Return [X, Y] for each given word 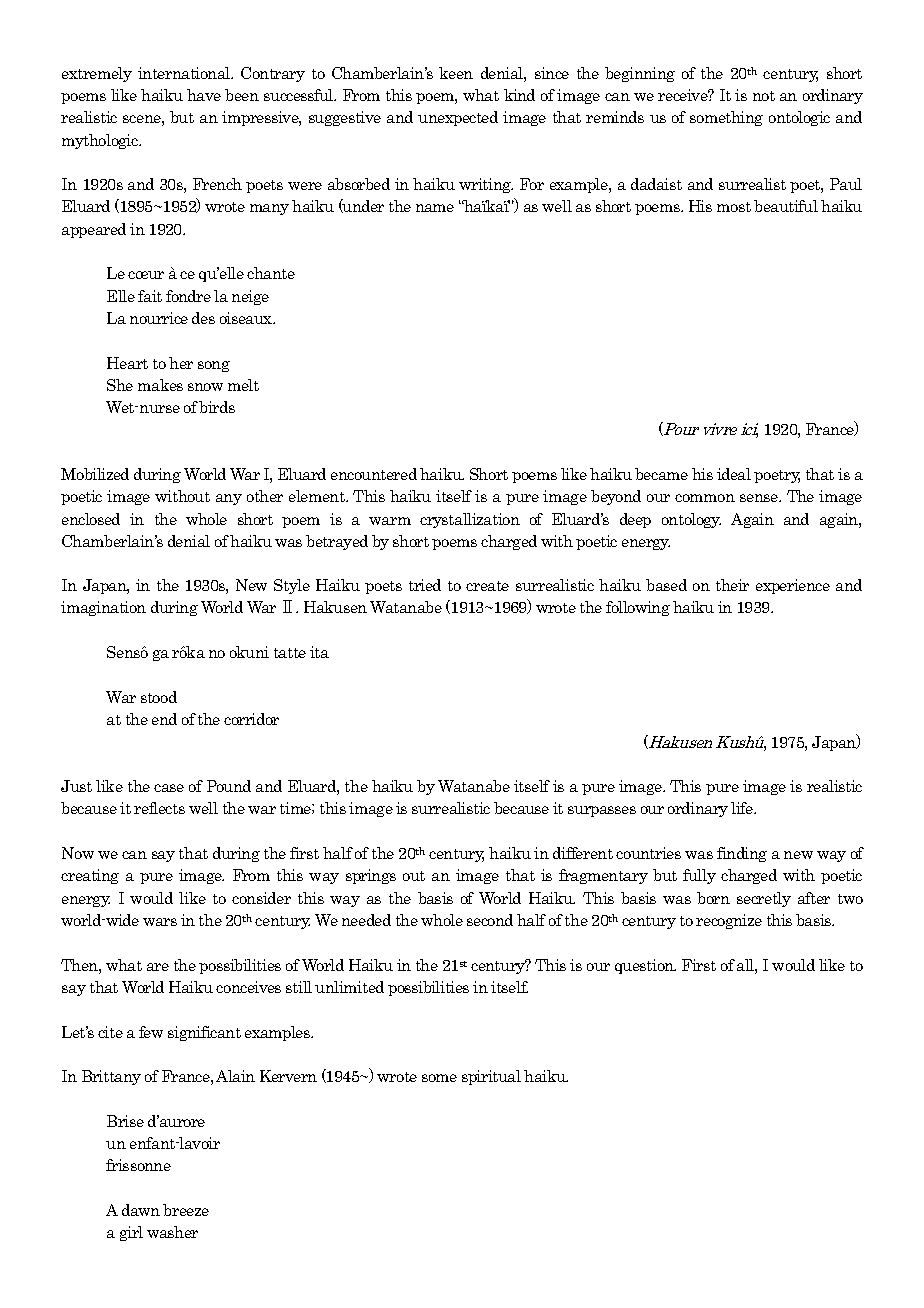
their [732, 585]
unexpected [458, 118]
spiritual [491, 1077]
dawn [141, 1210]
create [487, 586]
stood [159, 697]
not [764, 96]
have [204, 95]
